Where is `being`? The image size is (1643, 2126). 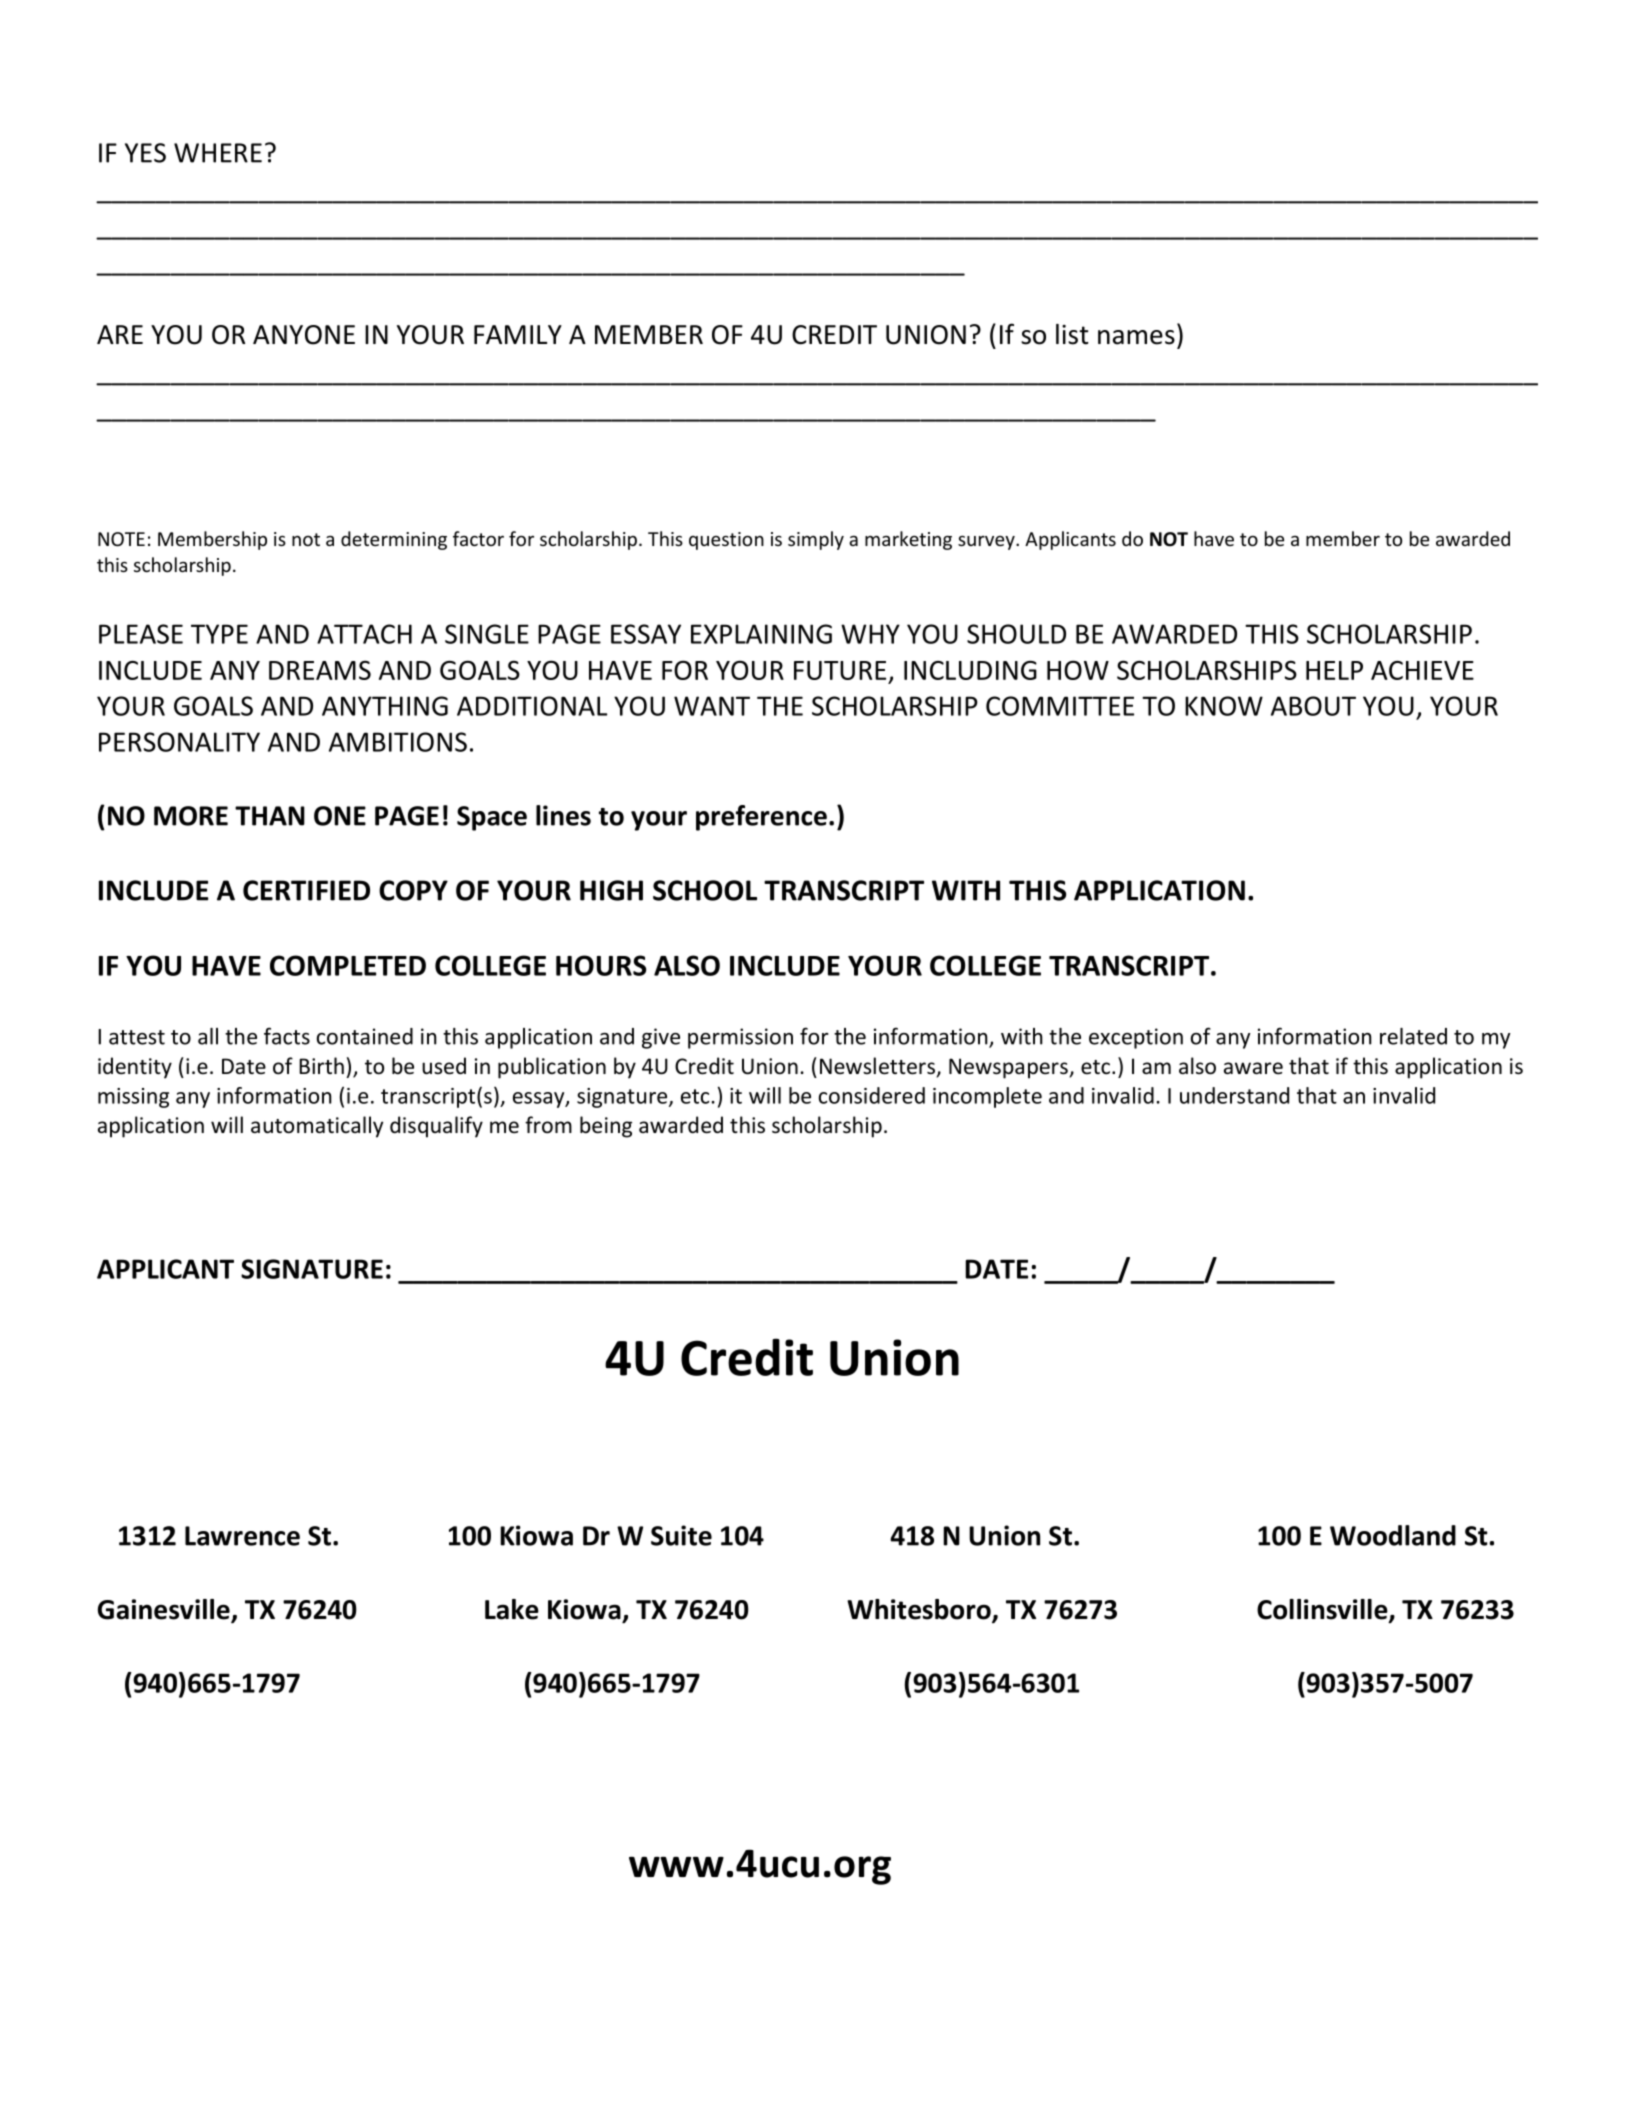
being is located at coordinates (606, 1127).
